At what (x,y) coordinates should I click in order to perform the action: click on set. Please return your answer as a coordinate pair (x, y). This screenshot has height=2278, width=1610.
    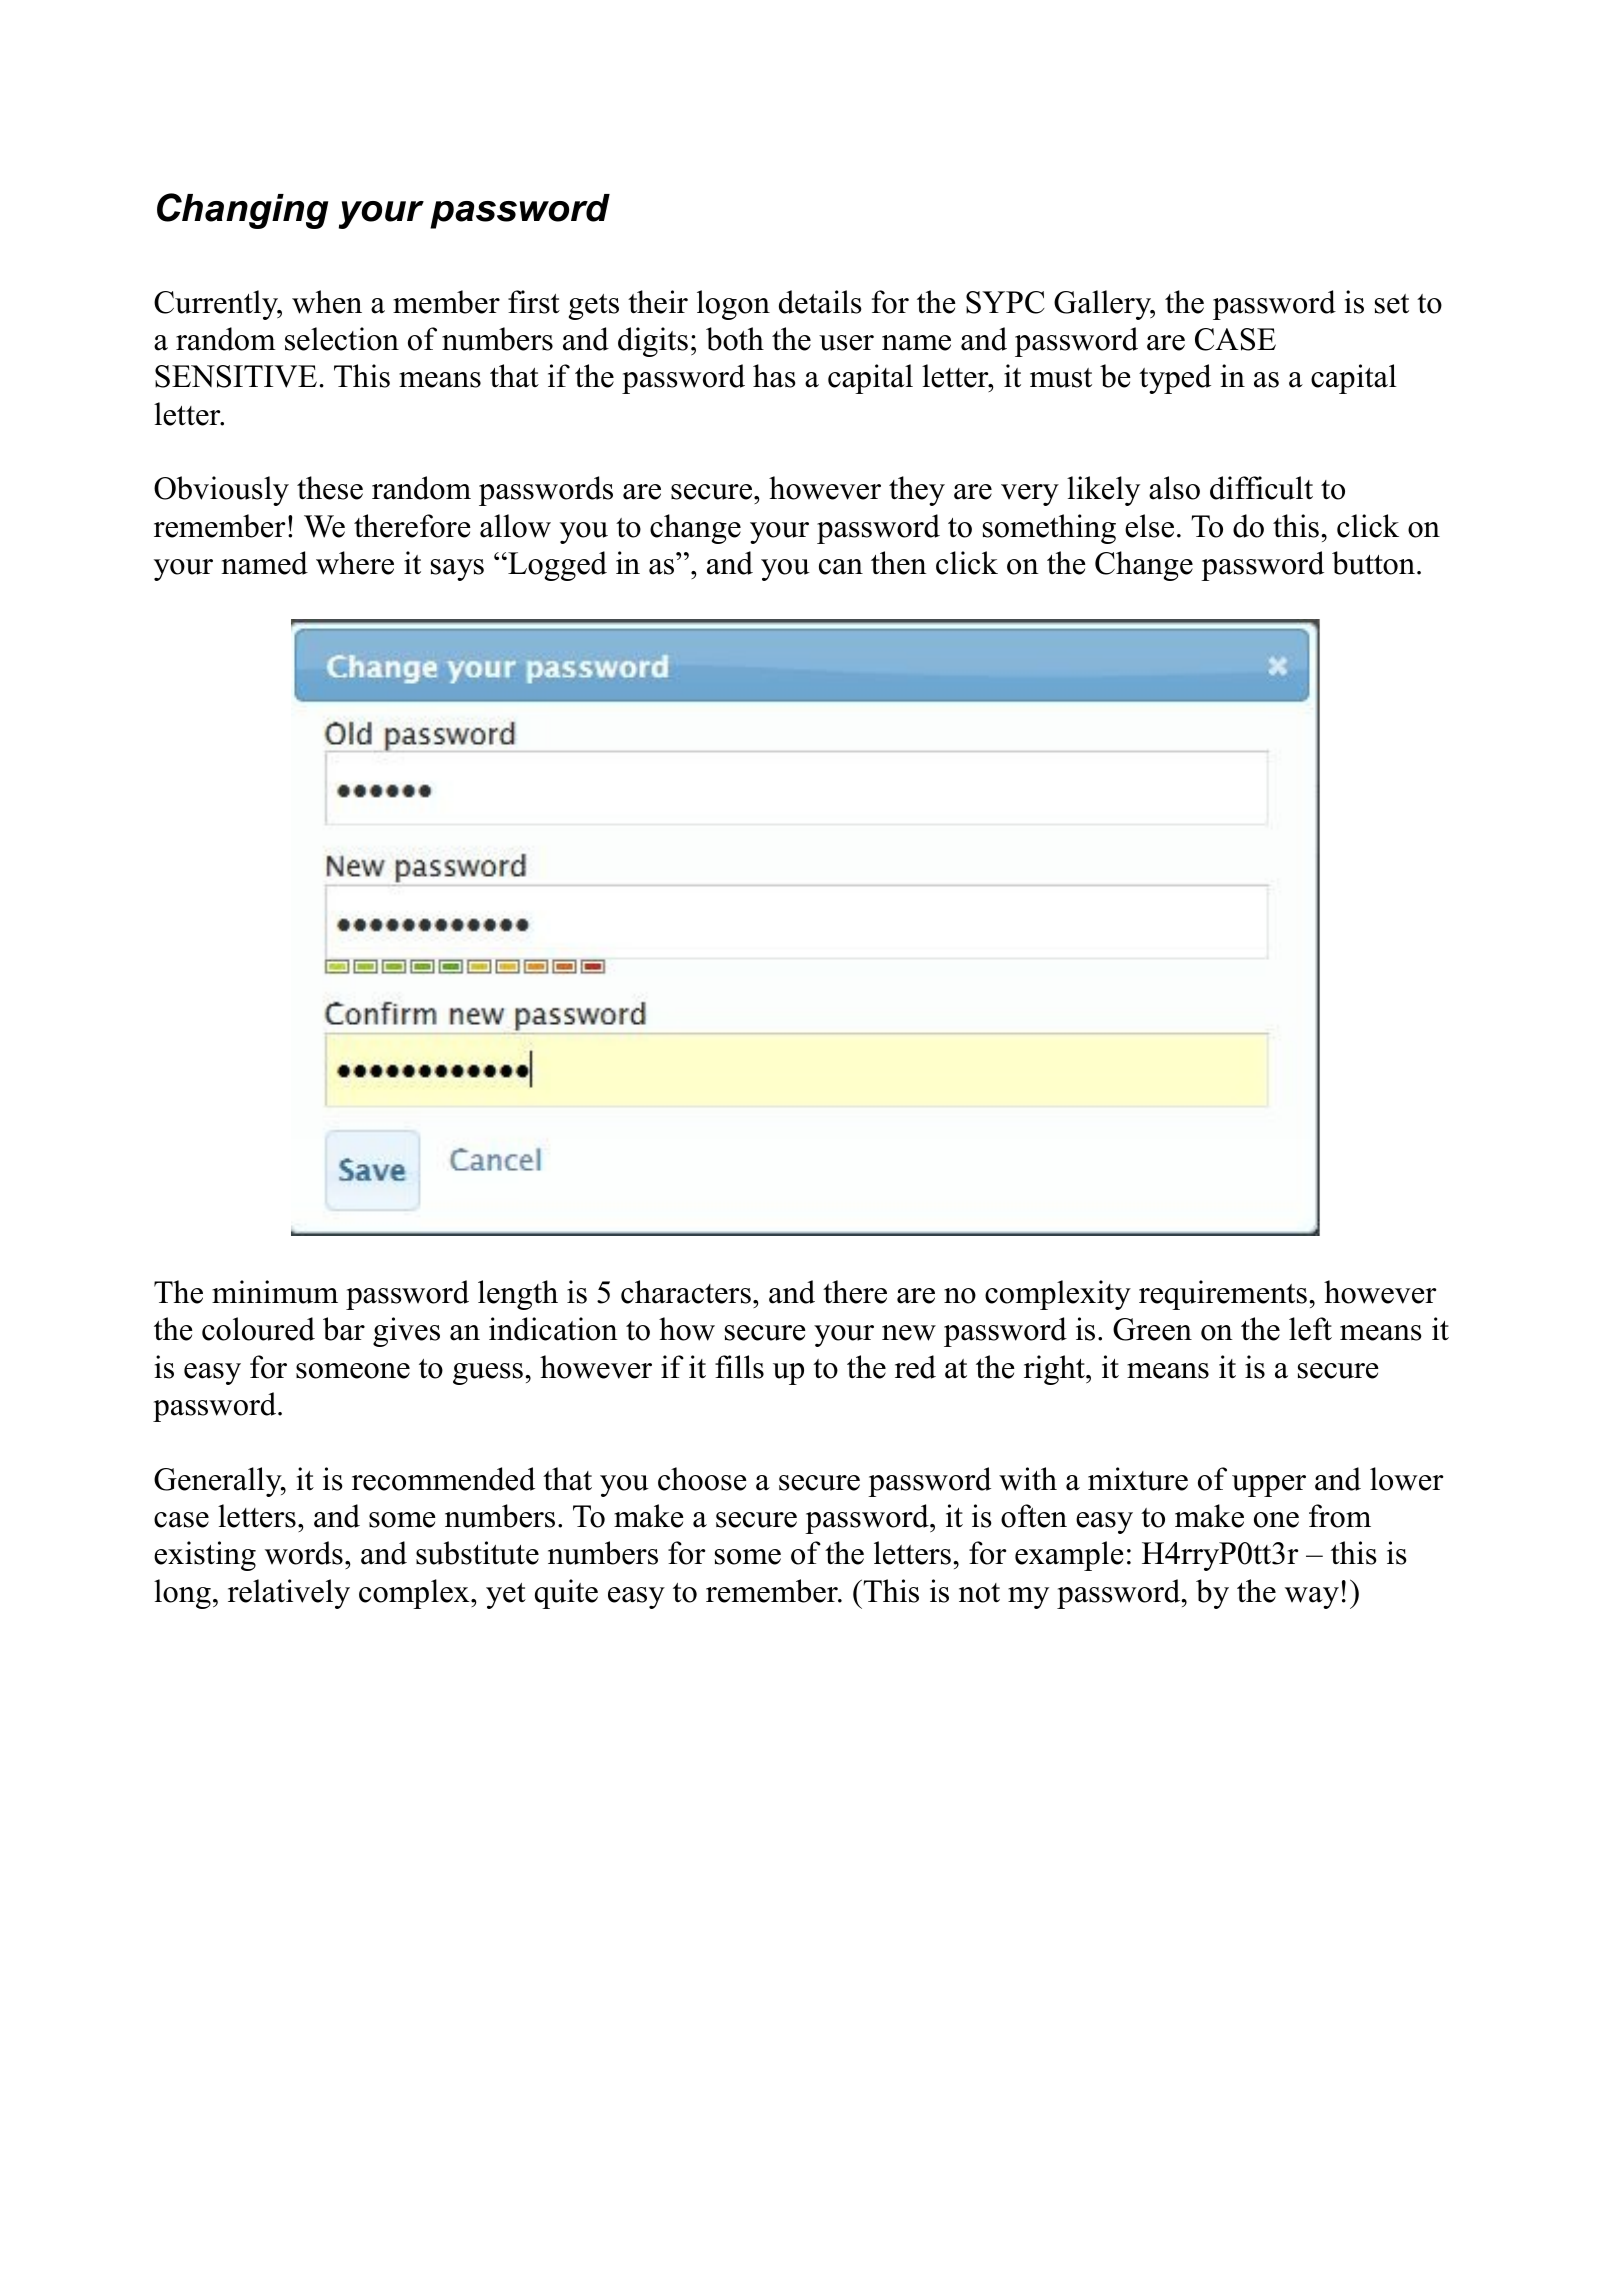
    Looking at the image, I should click on (1392, 304).
